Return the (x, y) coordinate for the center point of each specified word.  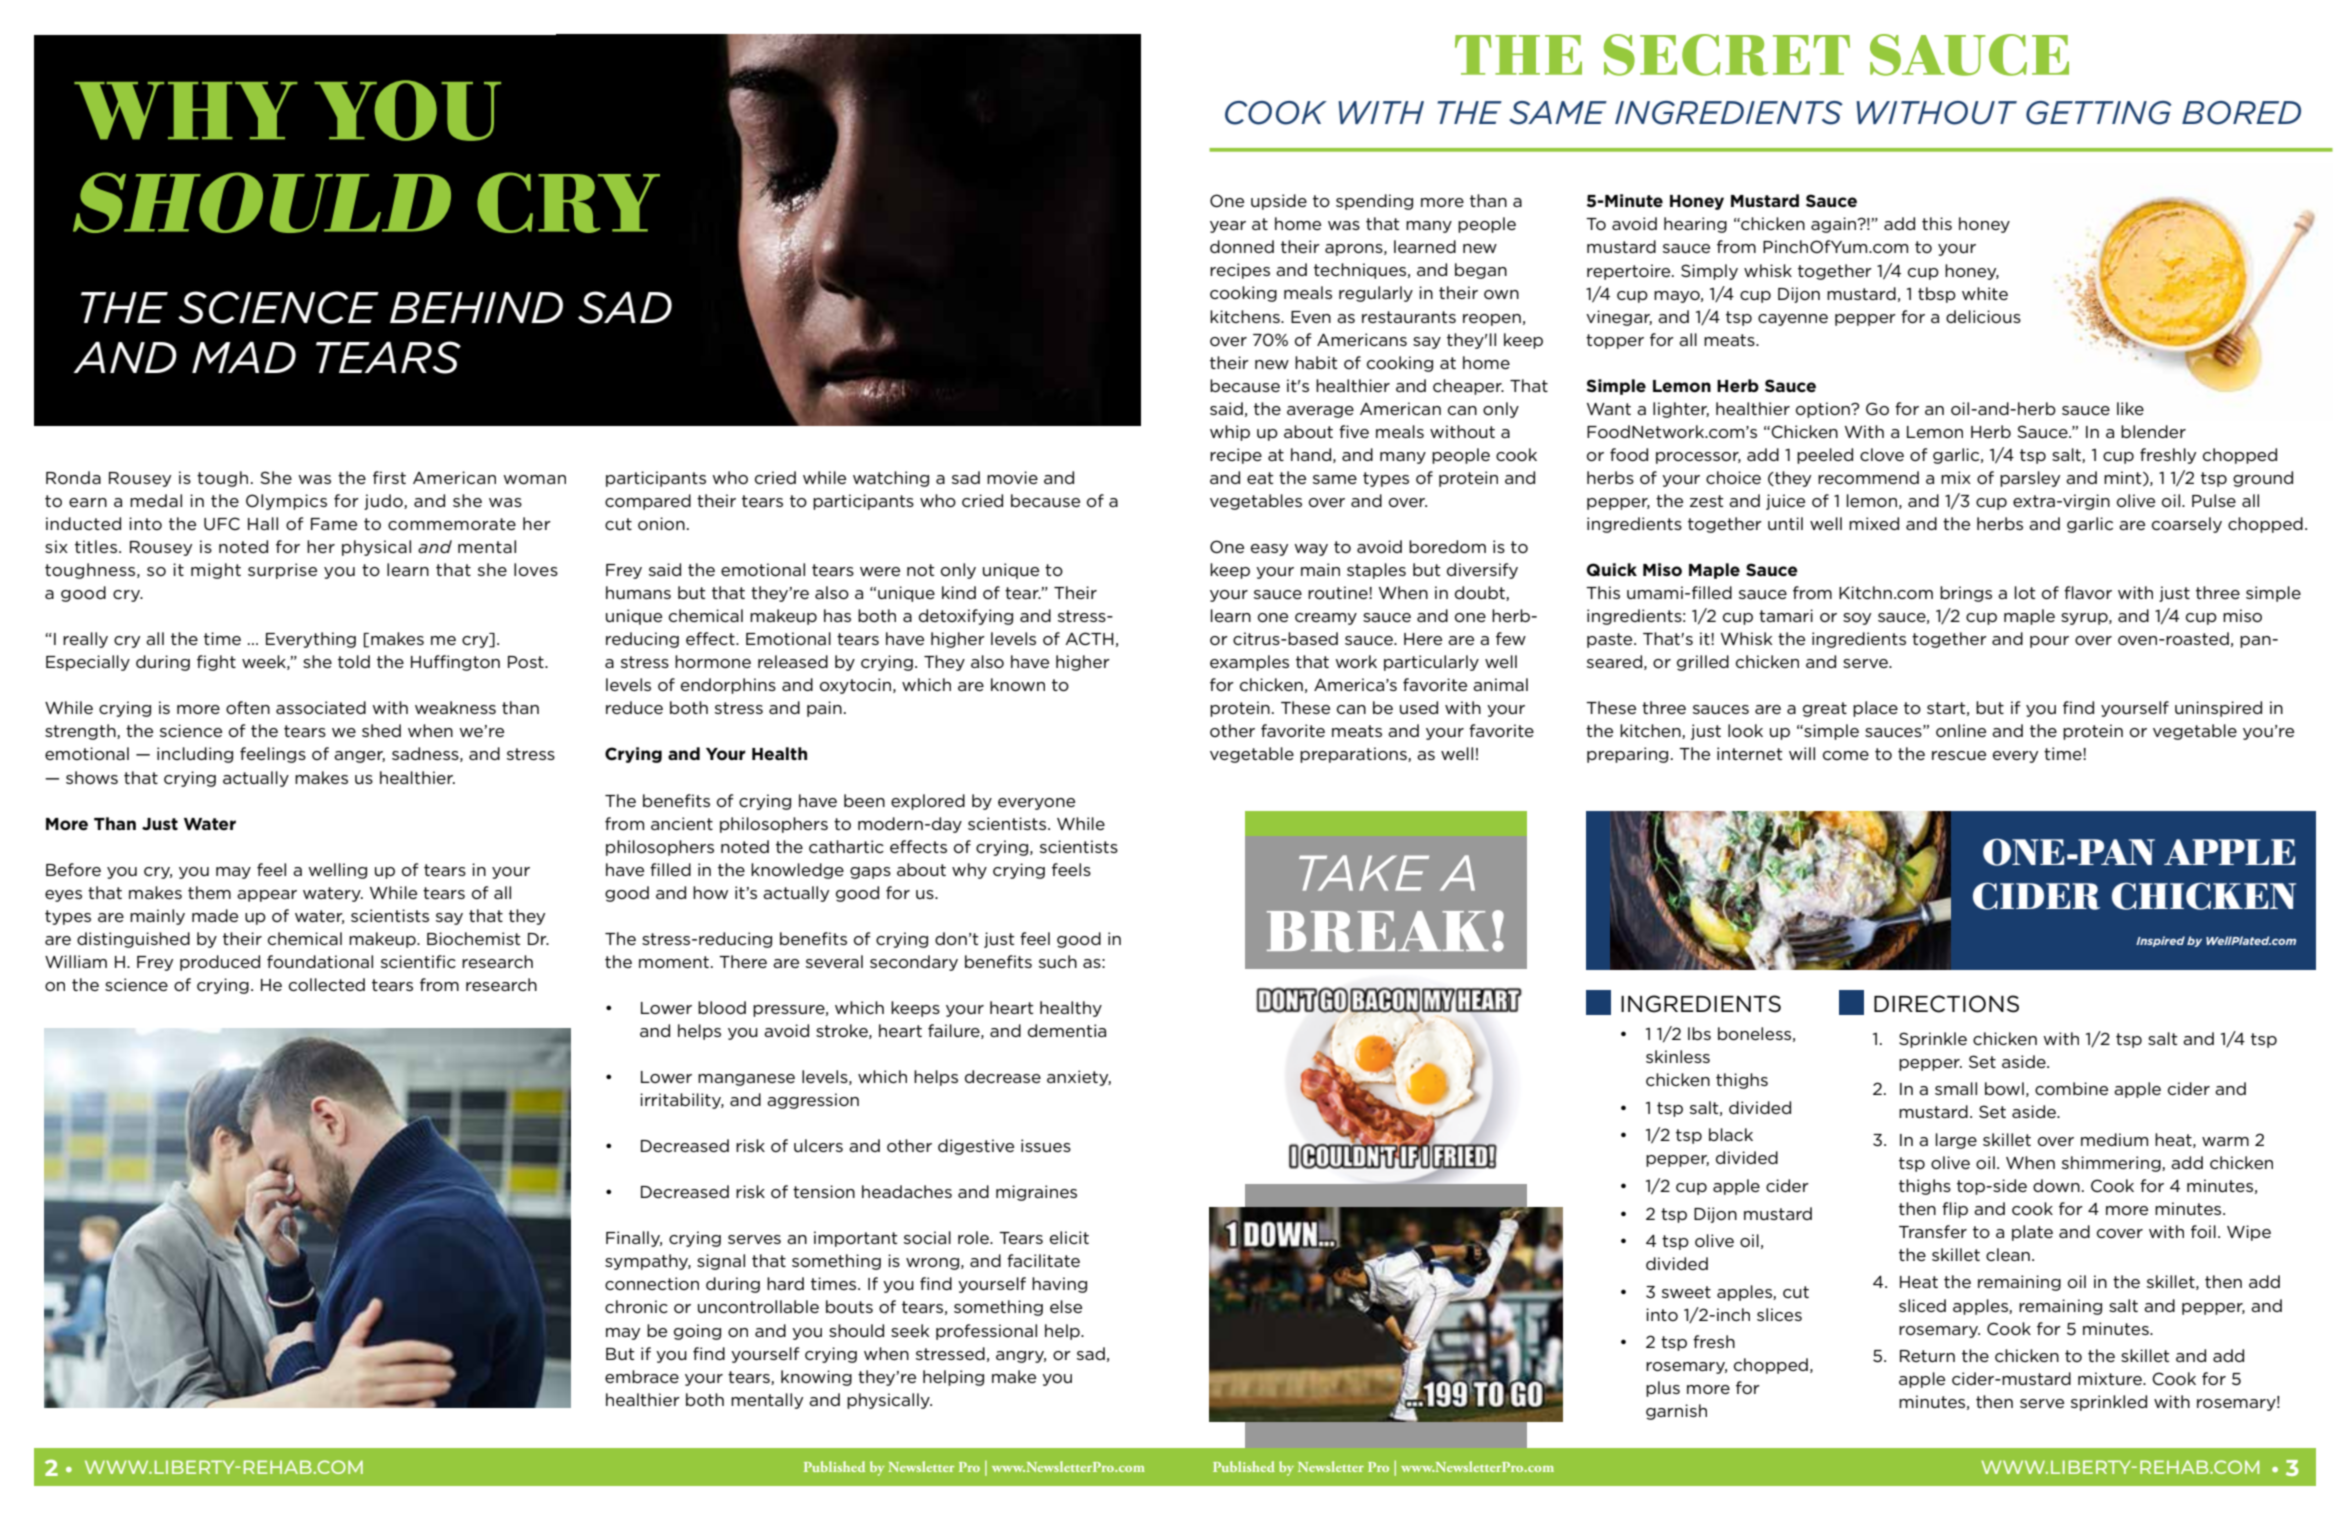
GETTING (2098, 113)
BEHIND (476, 307)
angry (1021, 1357)
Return (1927, 1356)
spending (1374, 202)
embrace (642, 1376)
